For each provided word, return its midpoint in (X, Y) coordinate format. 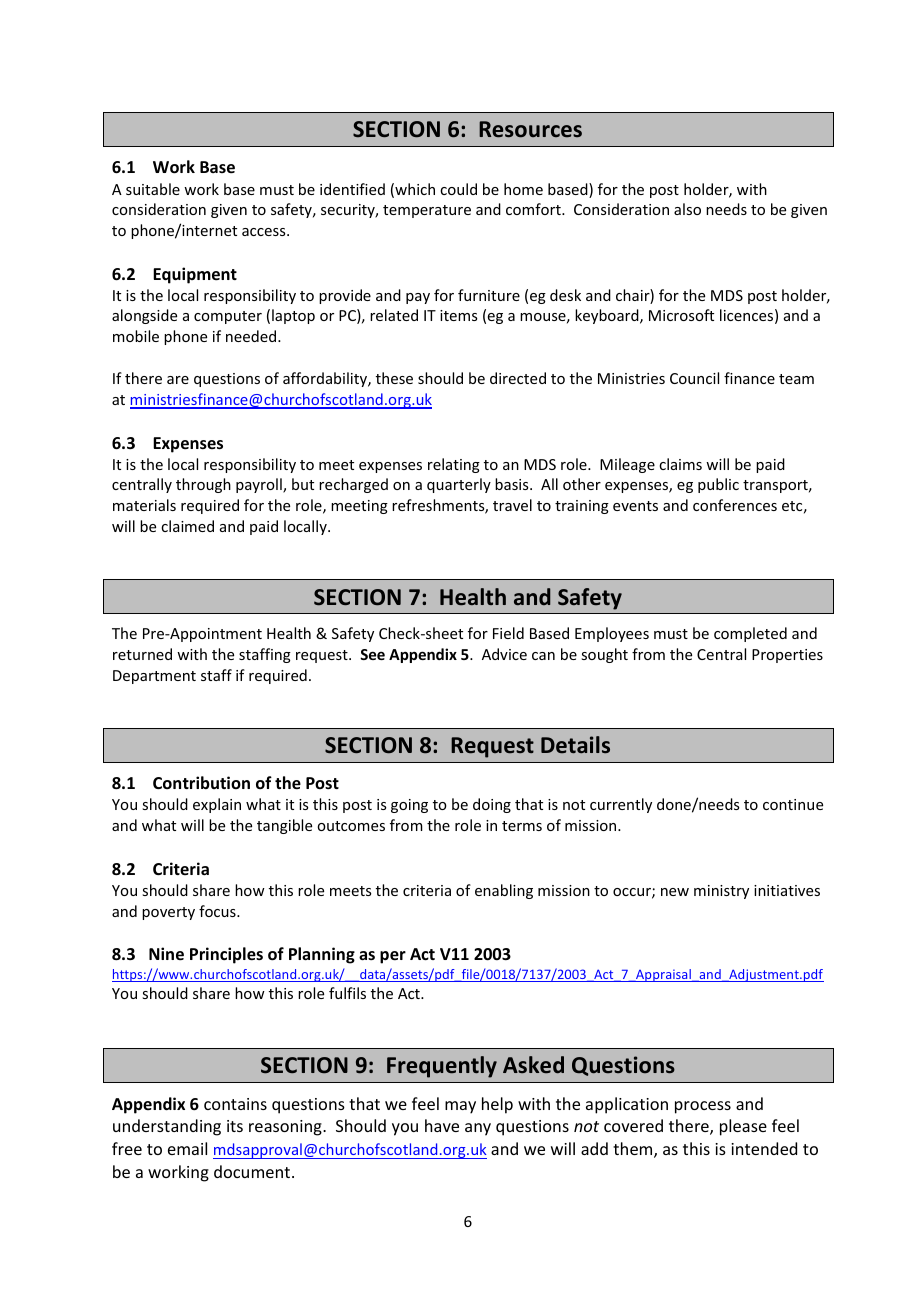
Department (154, 677)
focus (218, 911)
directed (518, 378)
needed (252, 336)
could (458, 189)
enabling (504, 891)
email (187, 1148)
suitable (153, 189)
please (743, 1127)
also (687, 209)
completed (750, 634)
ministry (721, 892)
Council (694, 378)
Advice (504, 654)
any (478, 1129)
